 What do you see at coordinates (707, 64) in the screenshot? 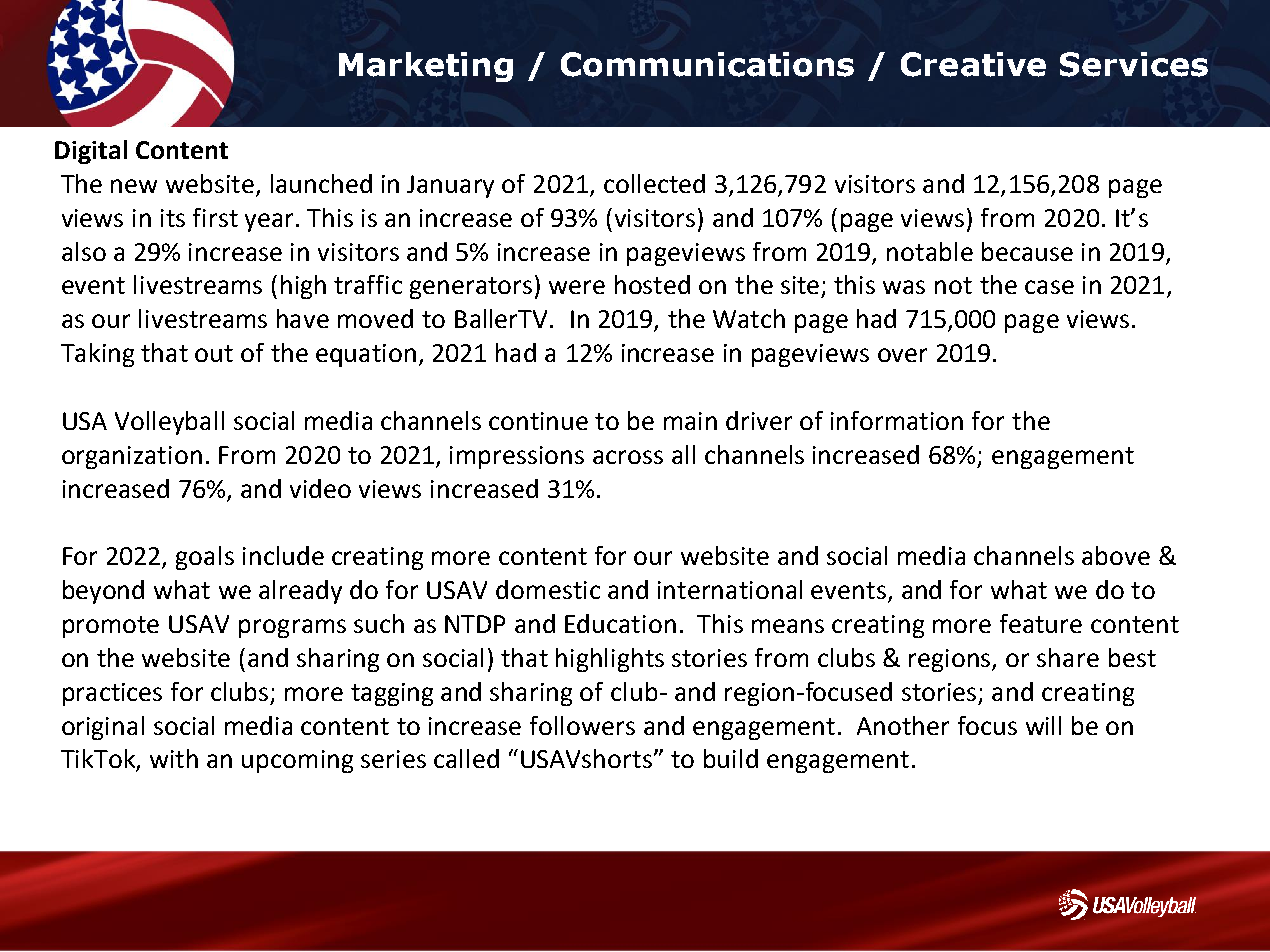
I see `Communications` at bounding box center [707, 64].
